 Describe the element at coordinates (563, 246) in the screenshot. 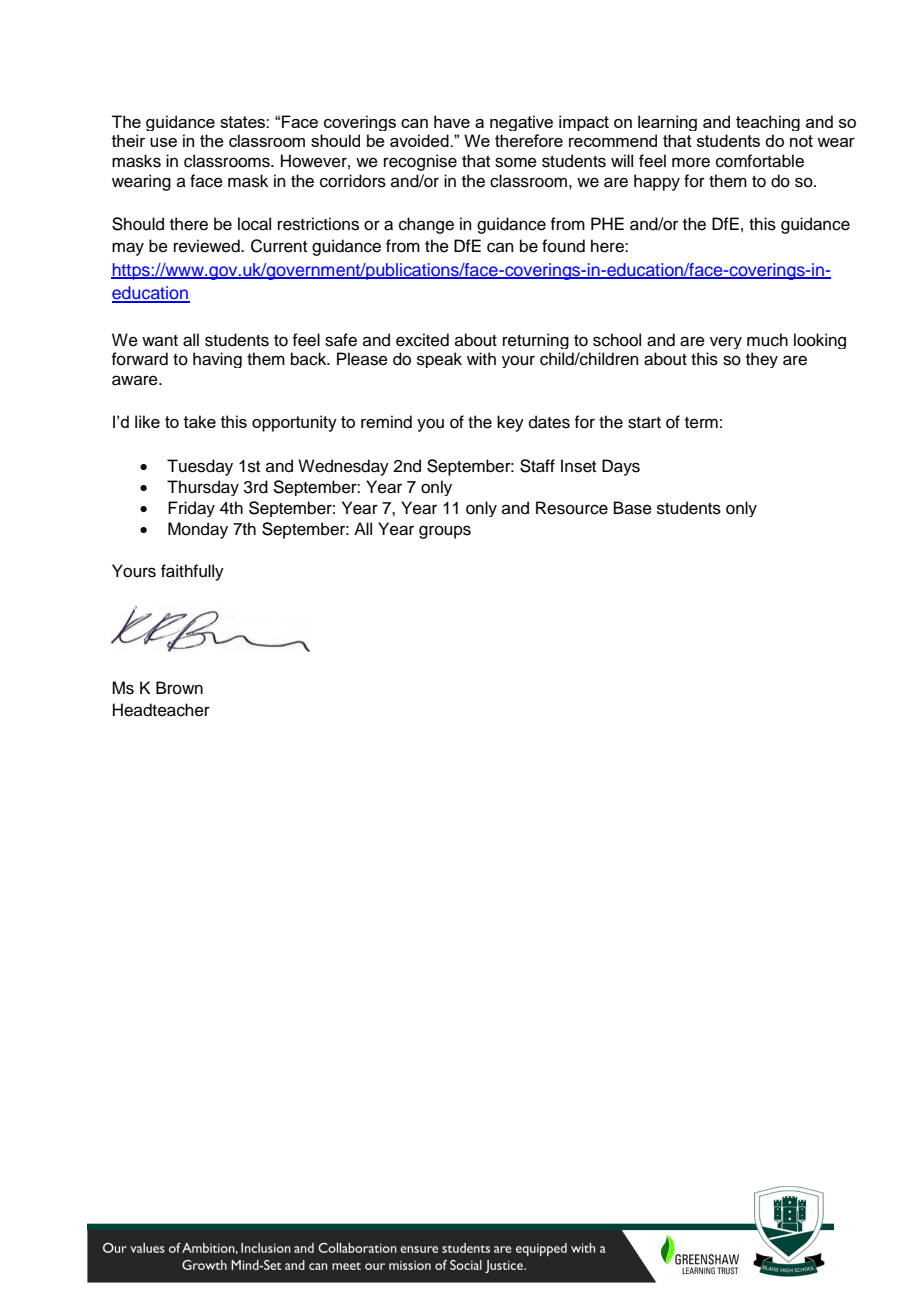

I see `found` at that location.
